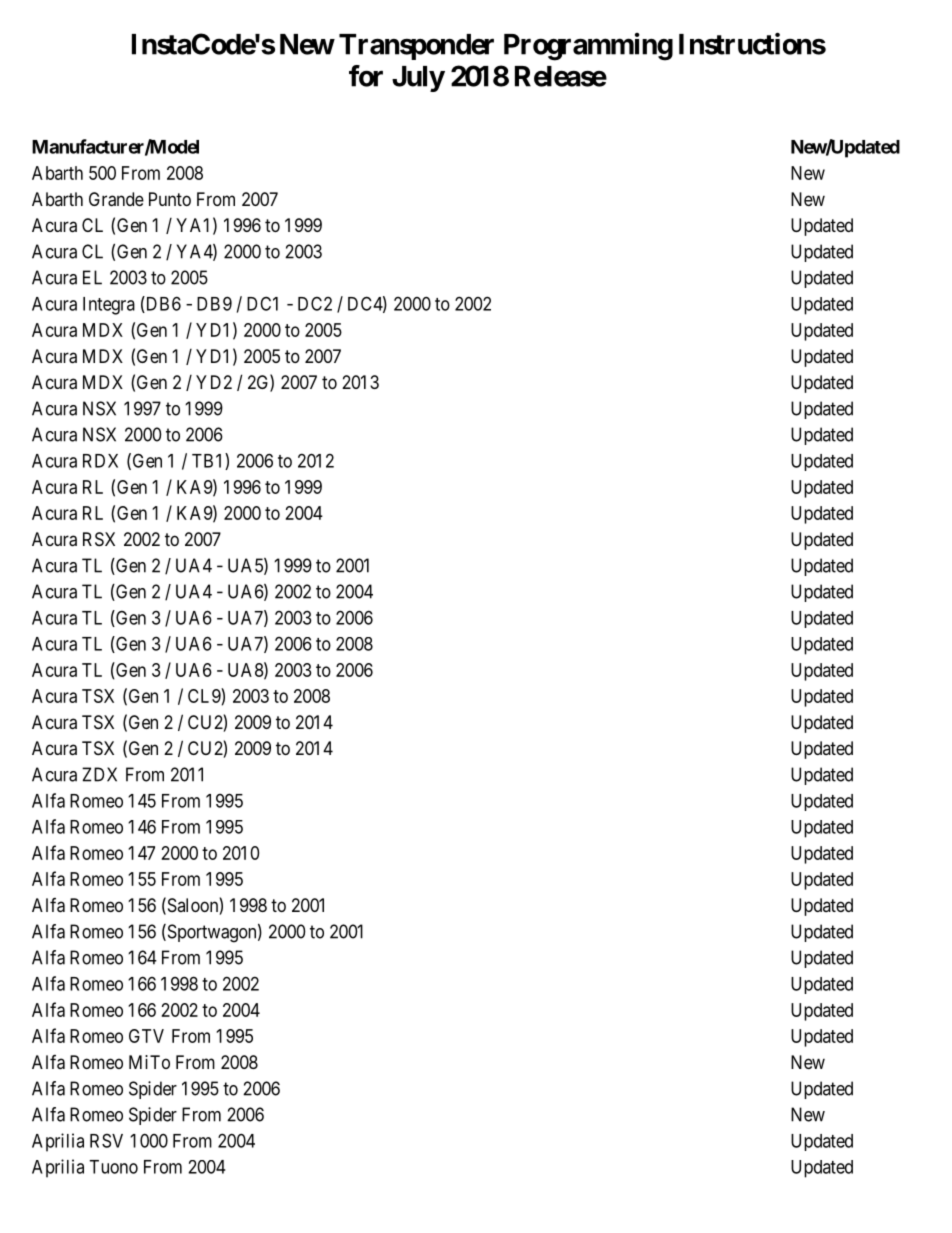 The width and height of the screenshot is (952, 1233). What do you see at coordinates (366, 76) in the screenshot?
I see `for` at bounding box center [366, 76].
